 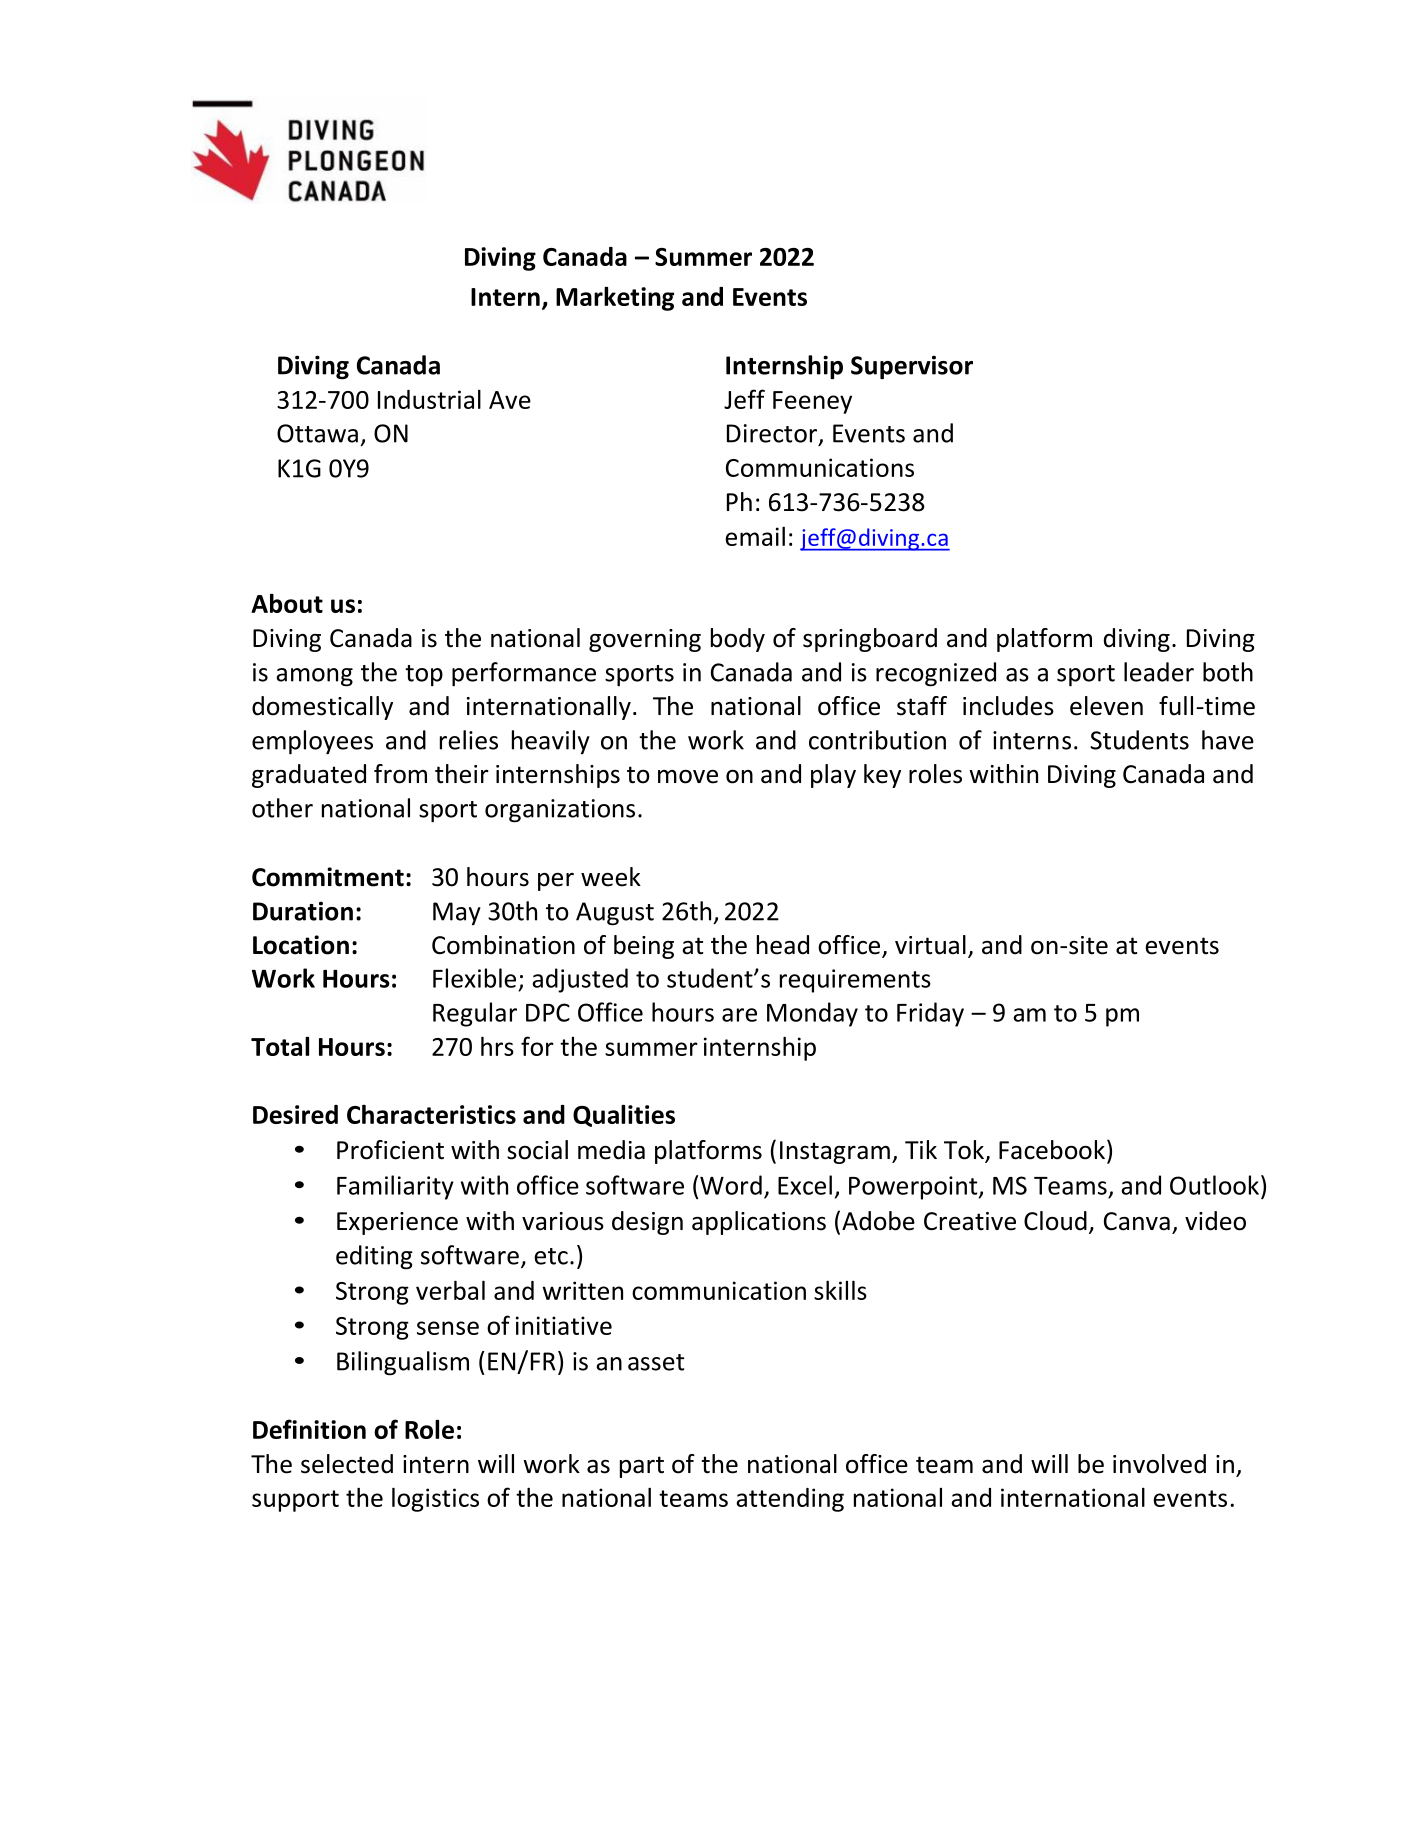 I want to click on selected, so click(x=347, y=1464).
